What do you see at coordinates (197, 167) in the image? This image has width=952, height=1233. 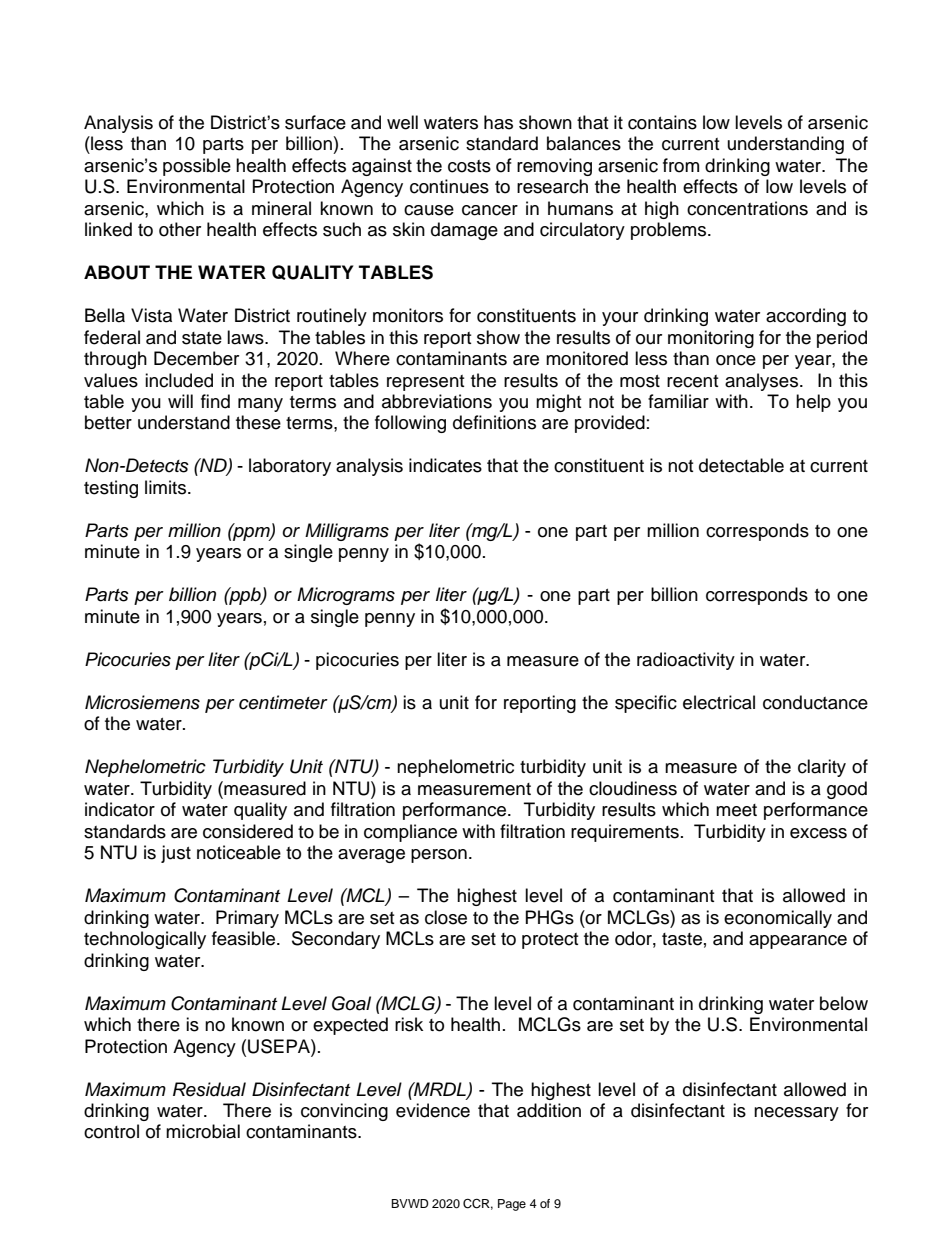 I see `possible` at bounding box center [197, 167].
